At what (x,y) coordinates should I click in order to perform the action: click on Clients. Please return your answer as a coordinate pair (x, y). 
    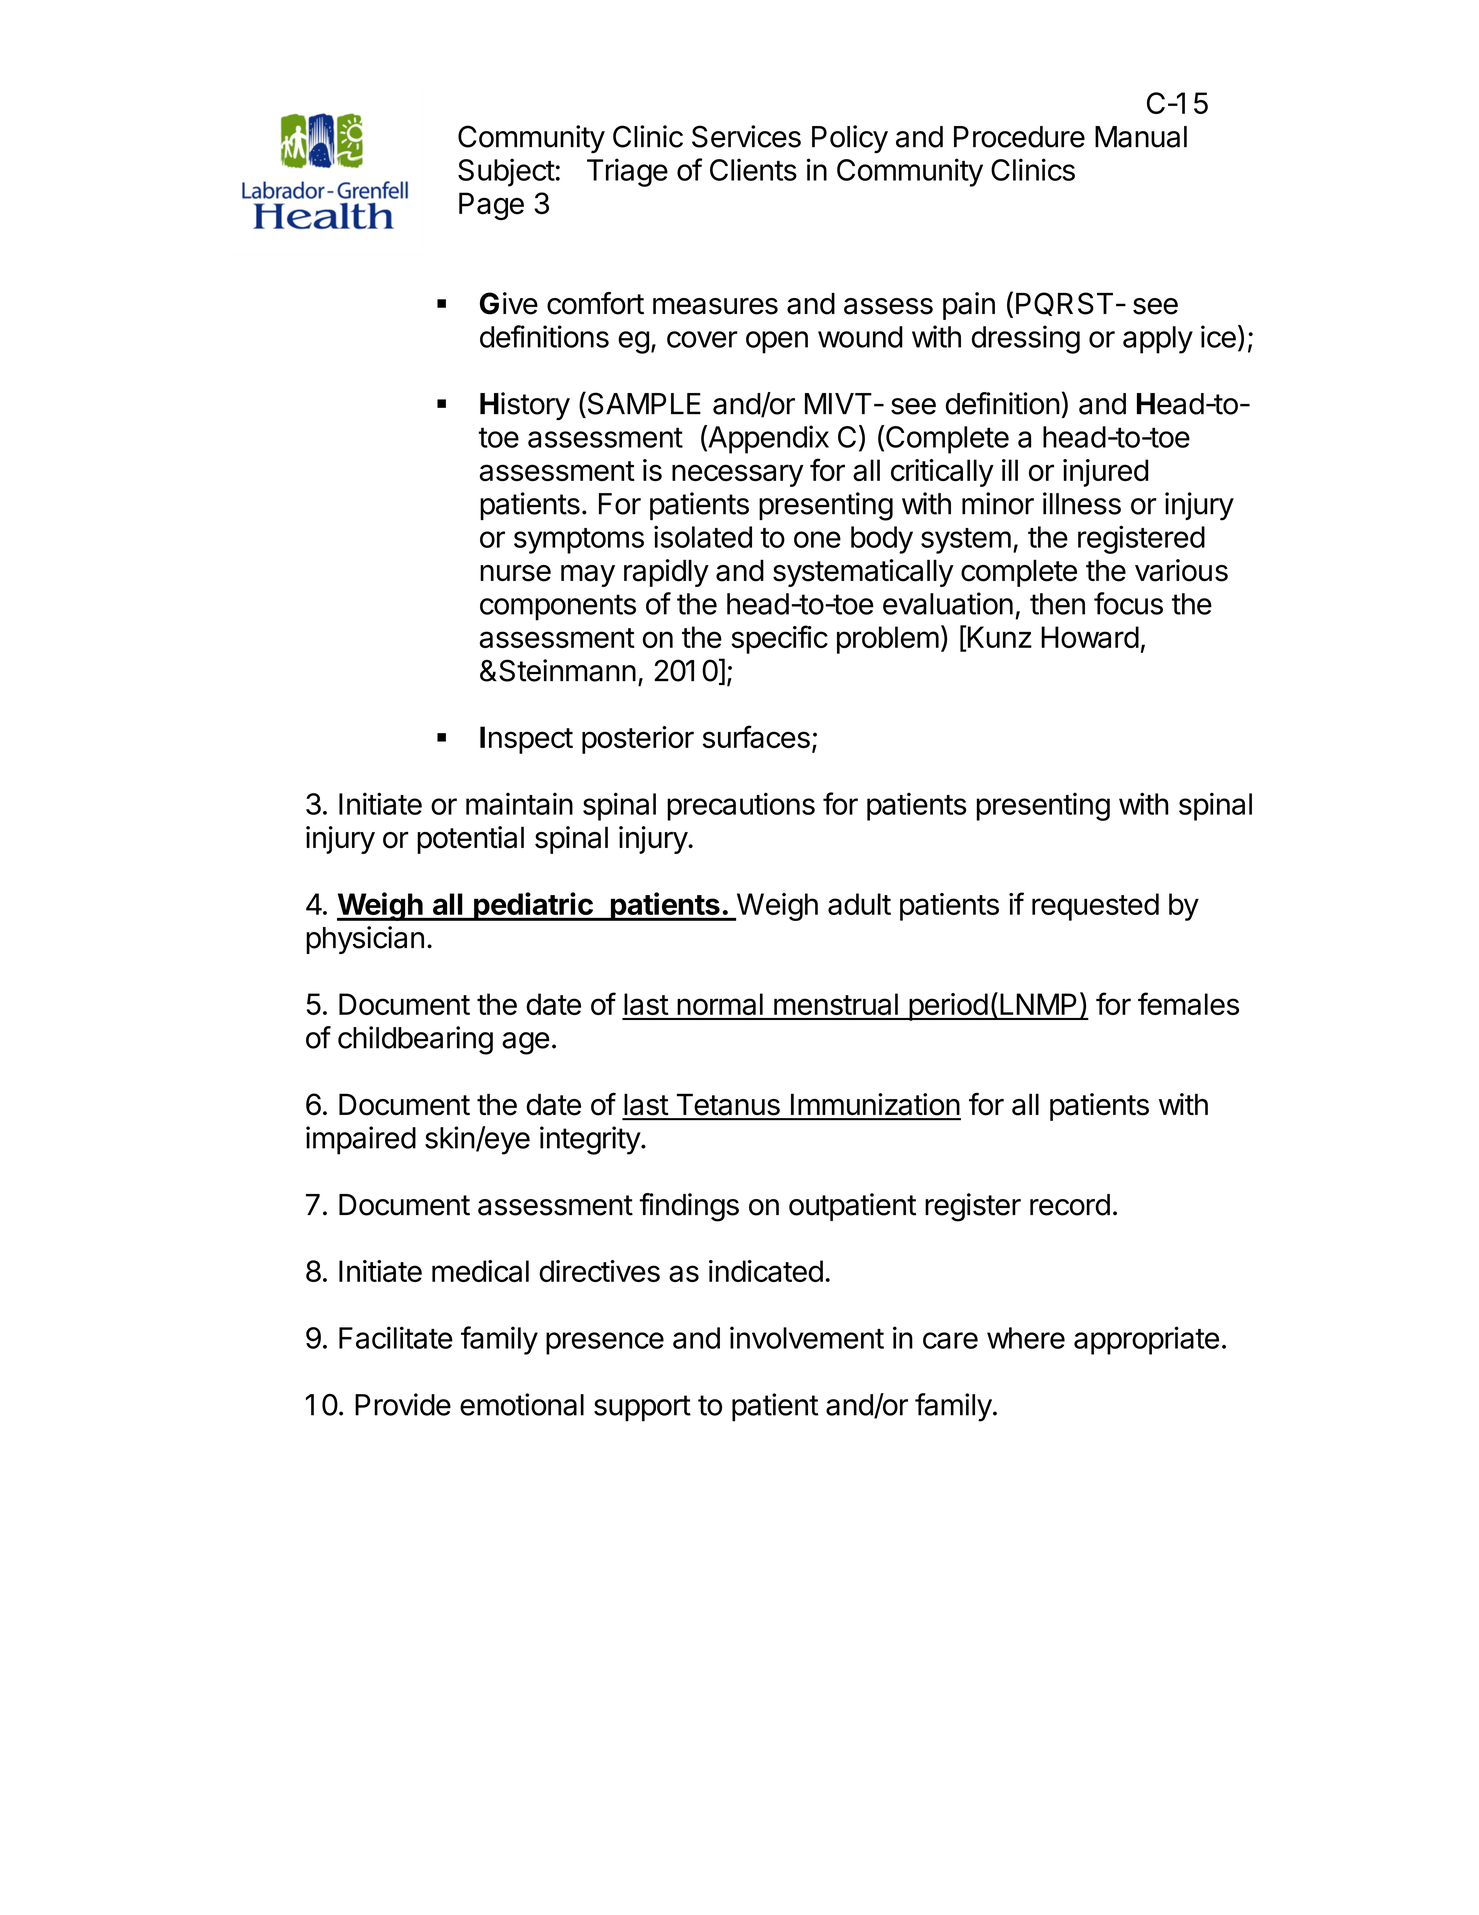
    Looking at the image, I should click on (753, 169).
